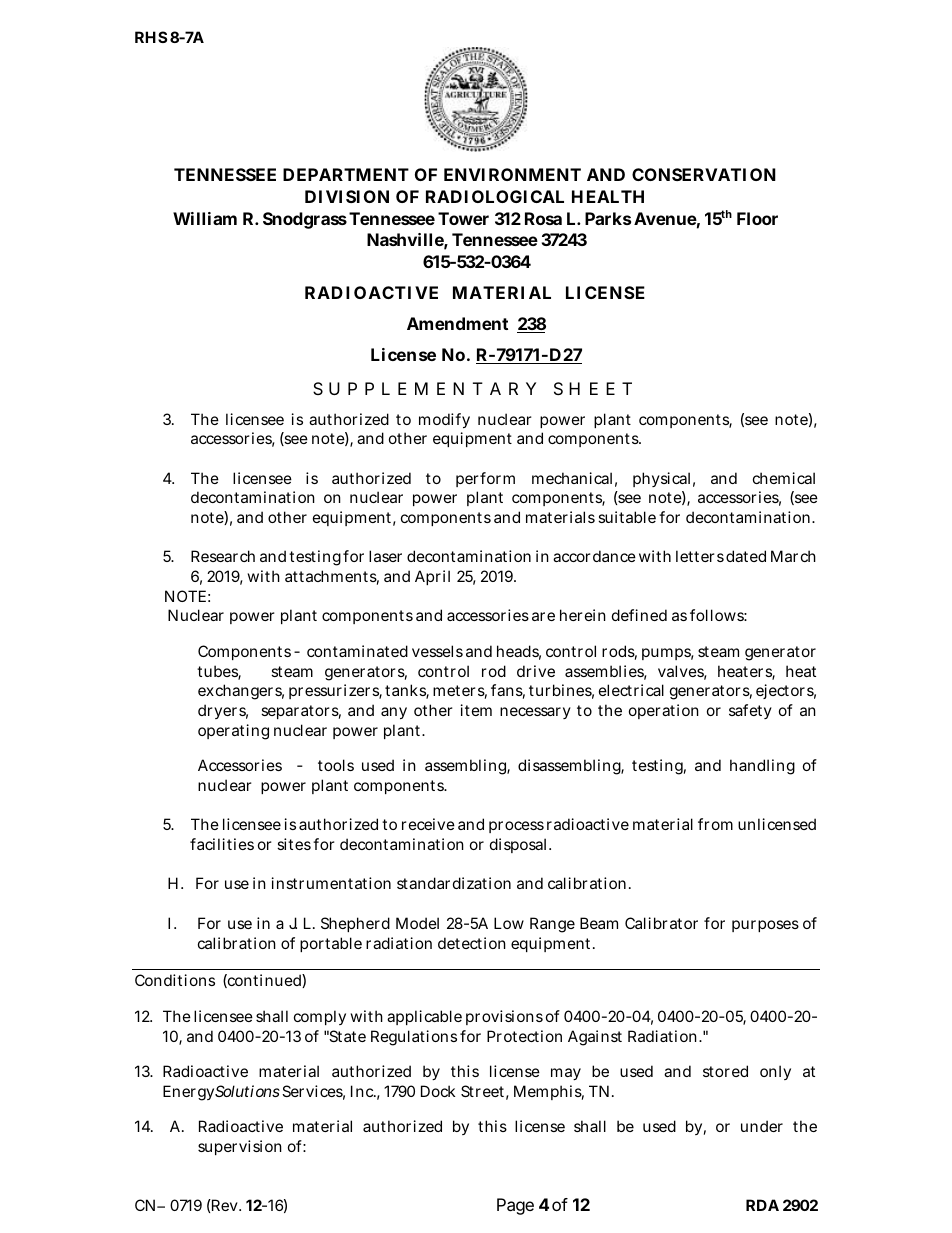  Describe the element at coordinates (757, 218) in the screenshot. I see `Floor` at that location.
